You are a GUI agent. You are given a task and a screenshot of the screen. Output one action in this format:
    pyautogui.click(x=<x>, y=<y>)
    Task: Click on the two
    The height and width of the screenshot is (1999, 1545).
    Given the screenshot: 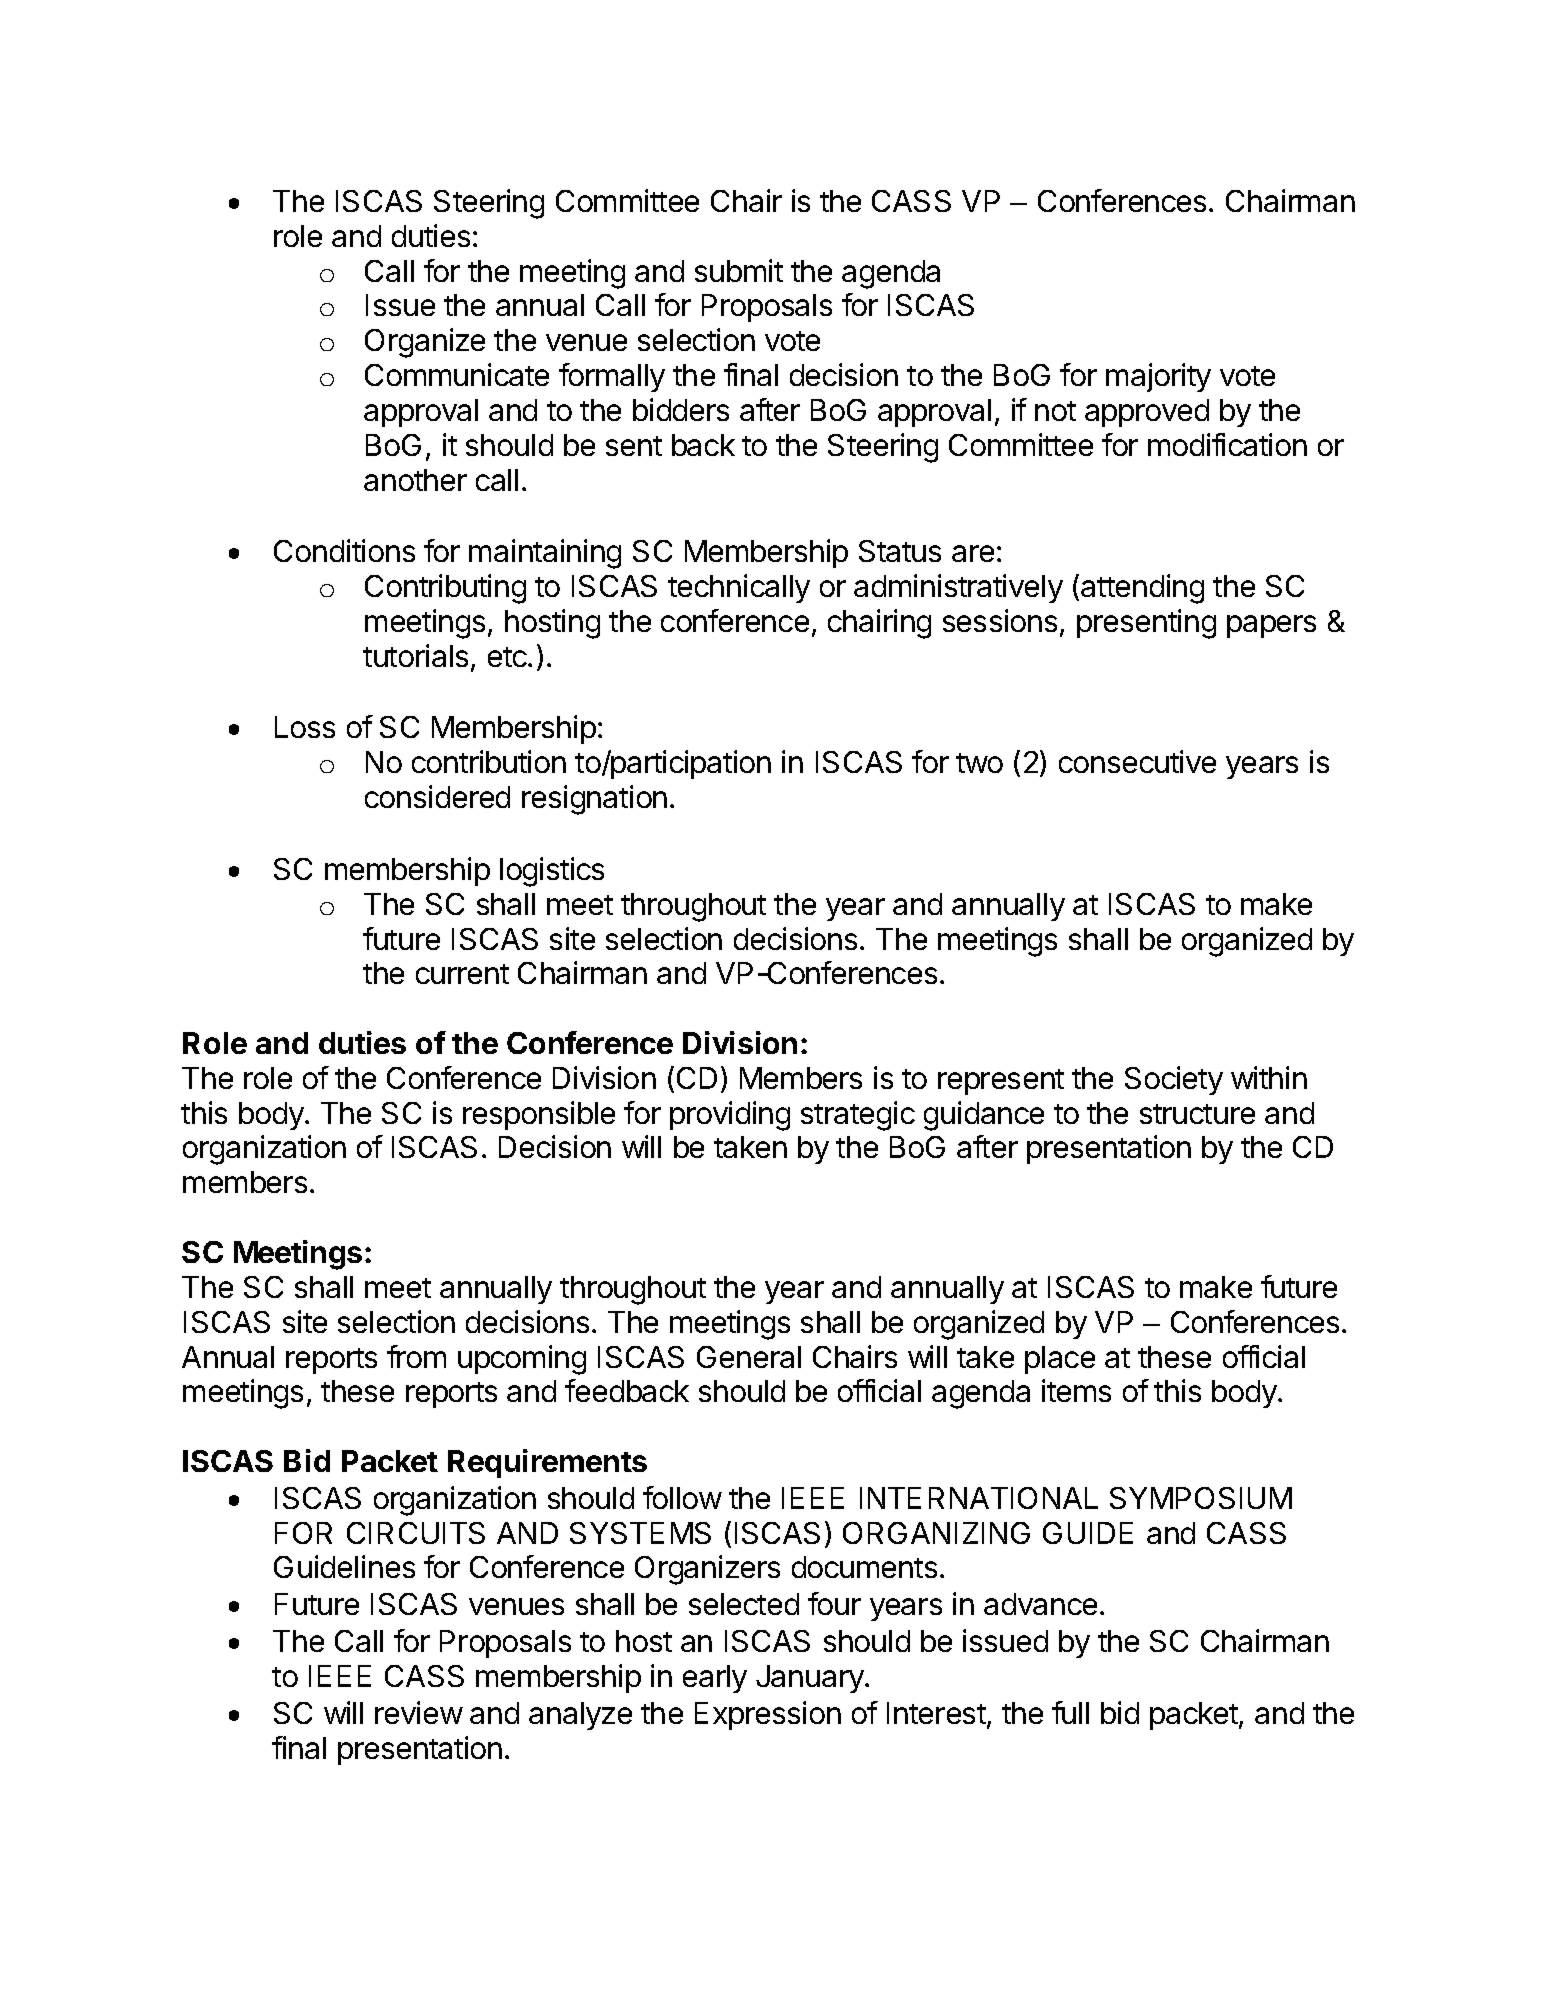 What is the action you would take?
    pyautogui.click(x=979, y=763)
